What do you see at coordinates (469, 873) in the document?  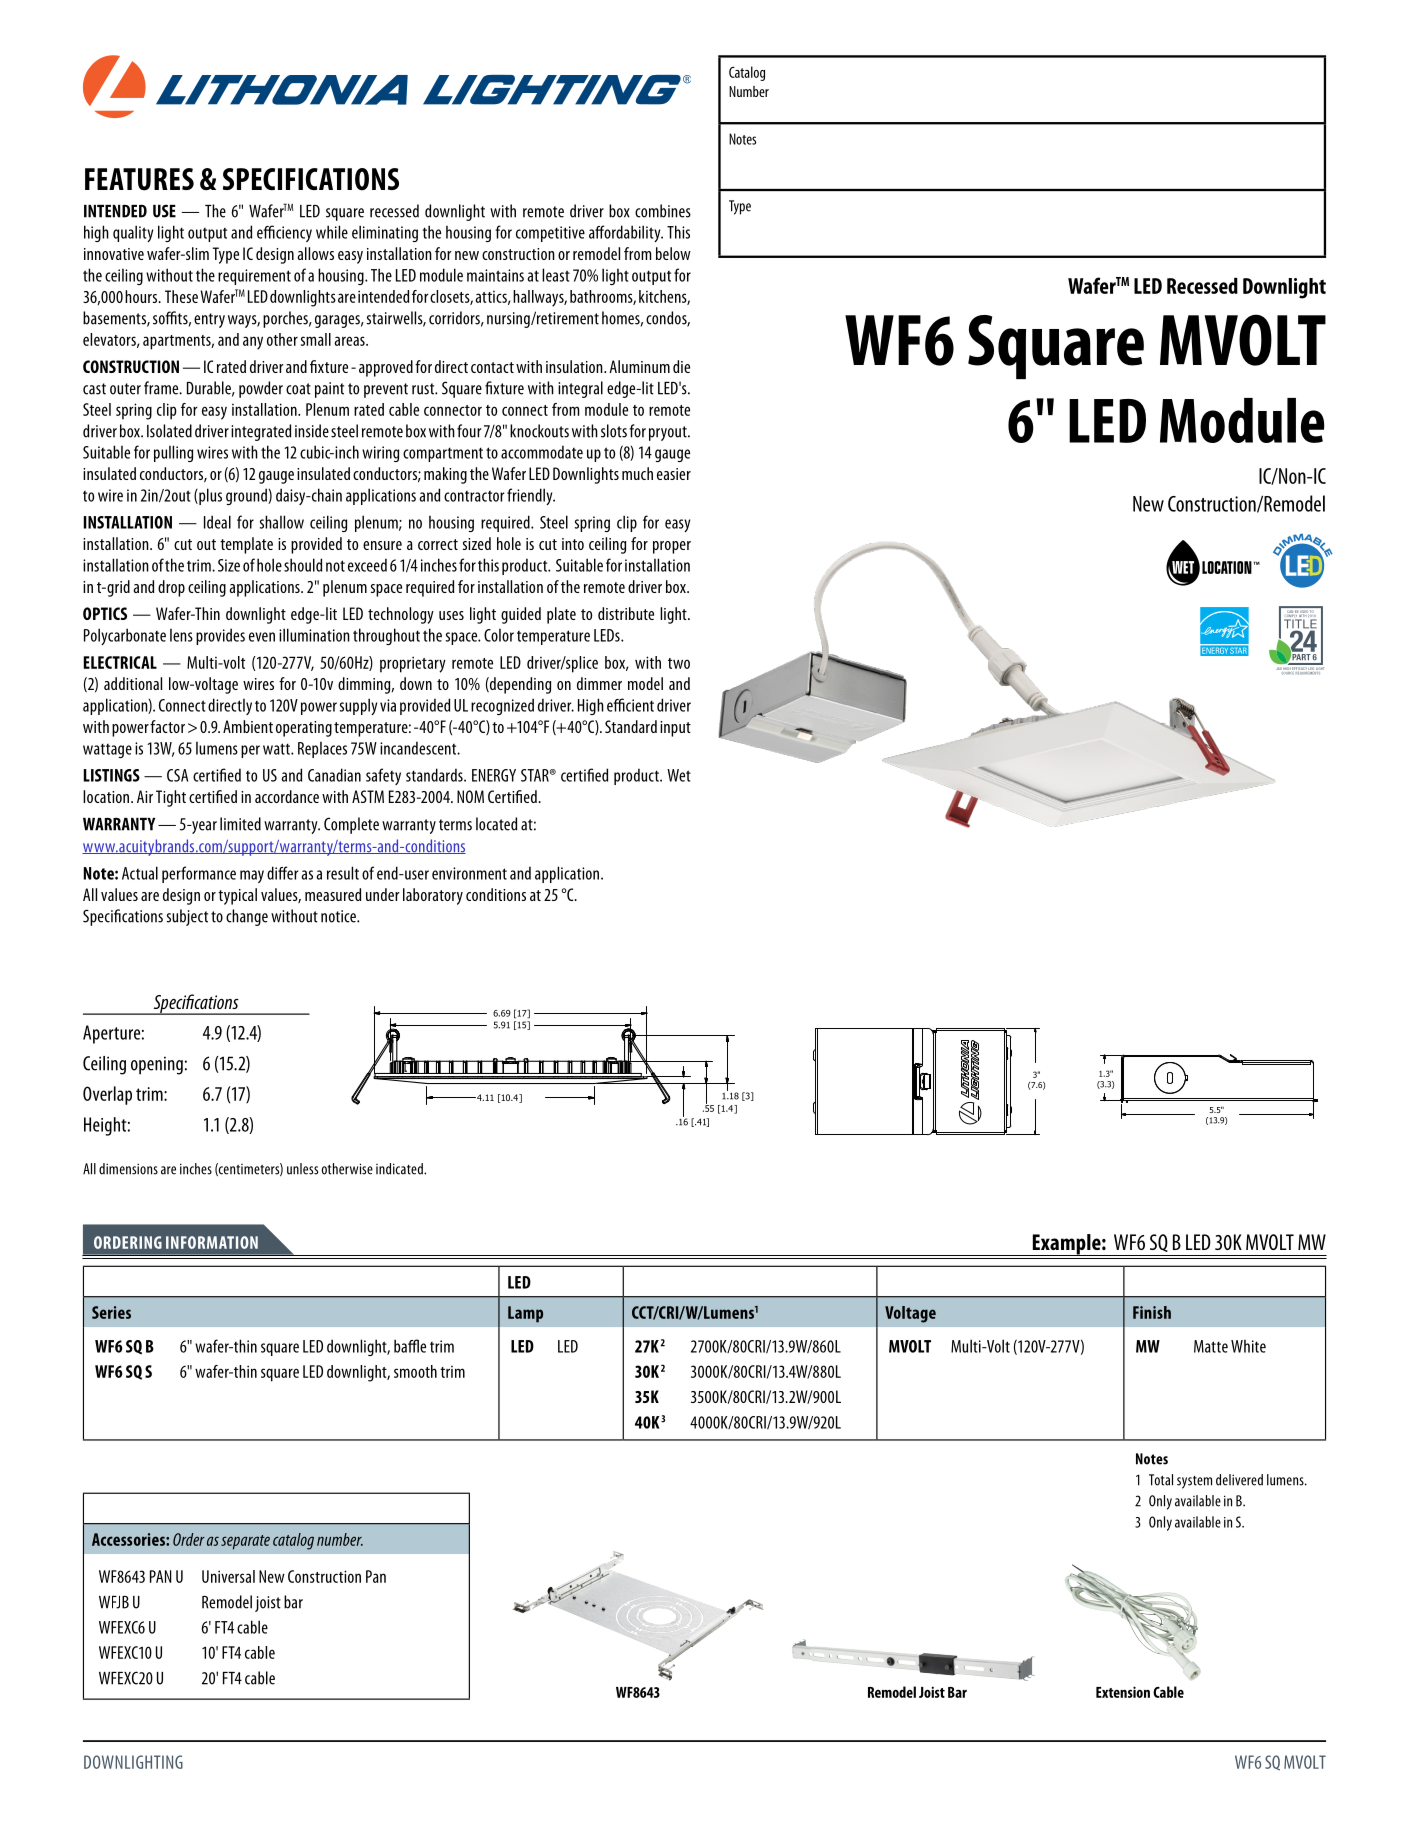 I see `environment` at bounding box center [469, 873].
